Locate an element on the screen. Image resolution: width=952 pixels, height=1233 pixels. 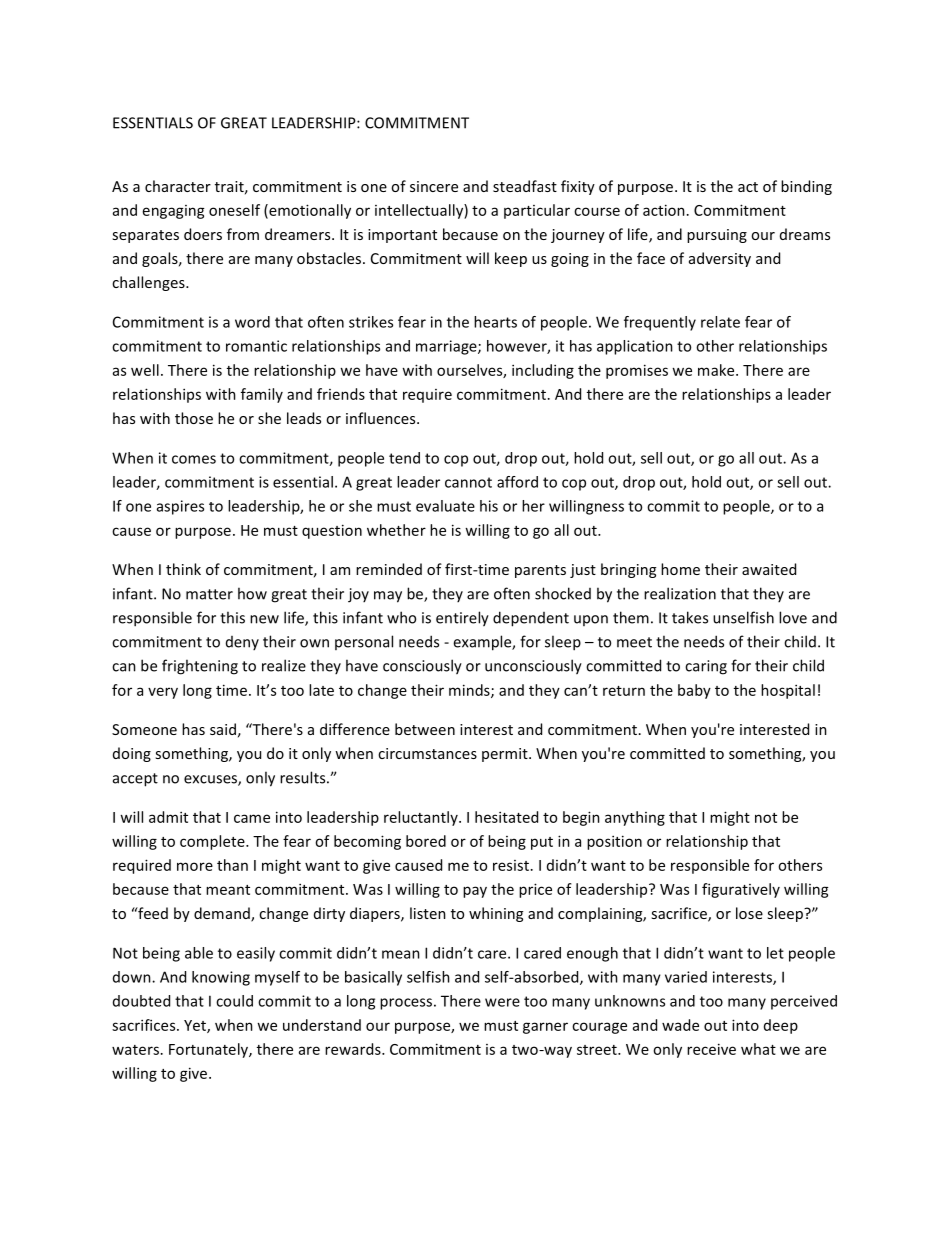
pursuing is located at coordinates (717, 236).
